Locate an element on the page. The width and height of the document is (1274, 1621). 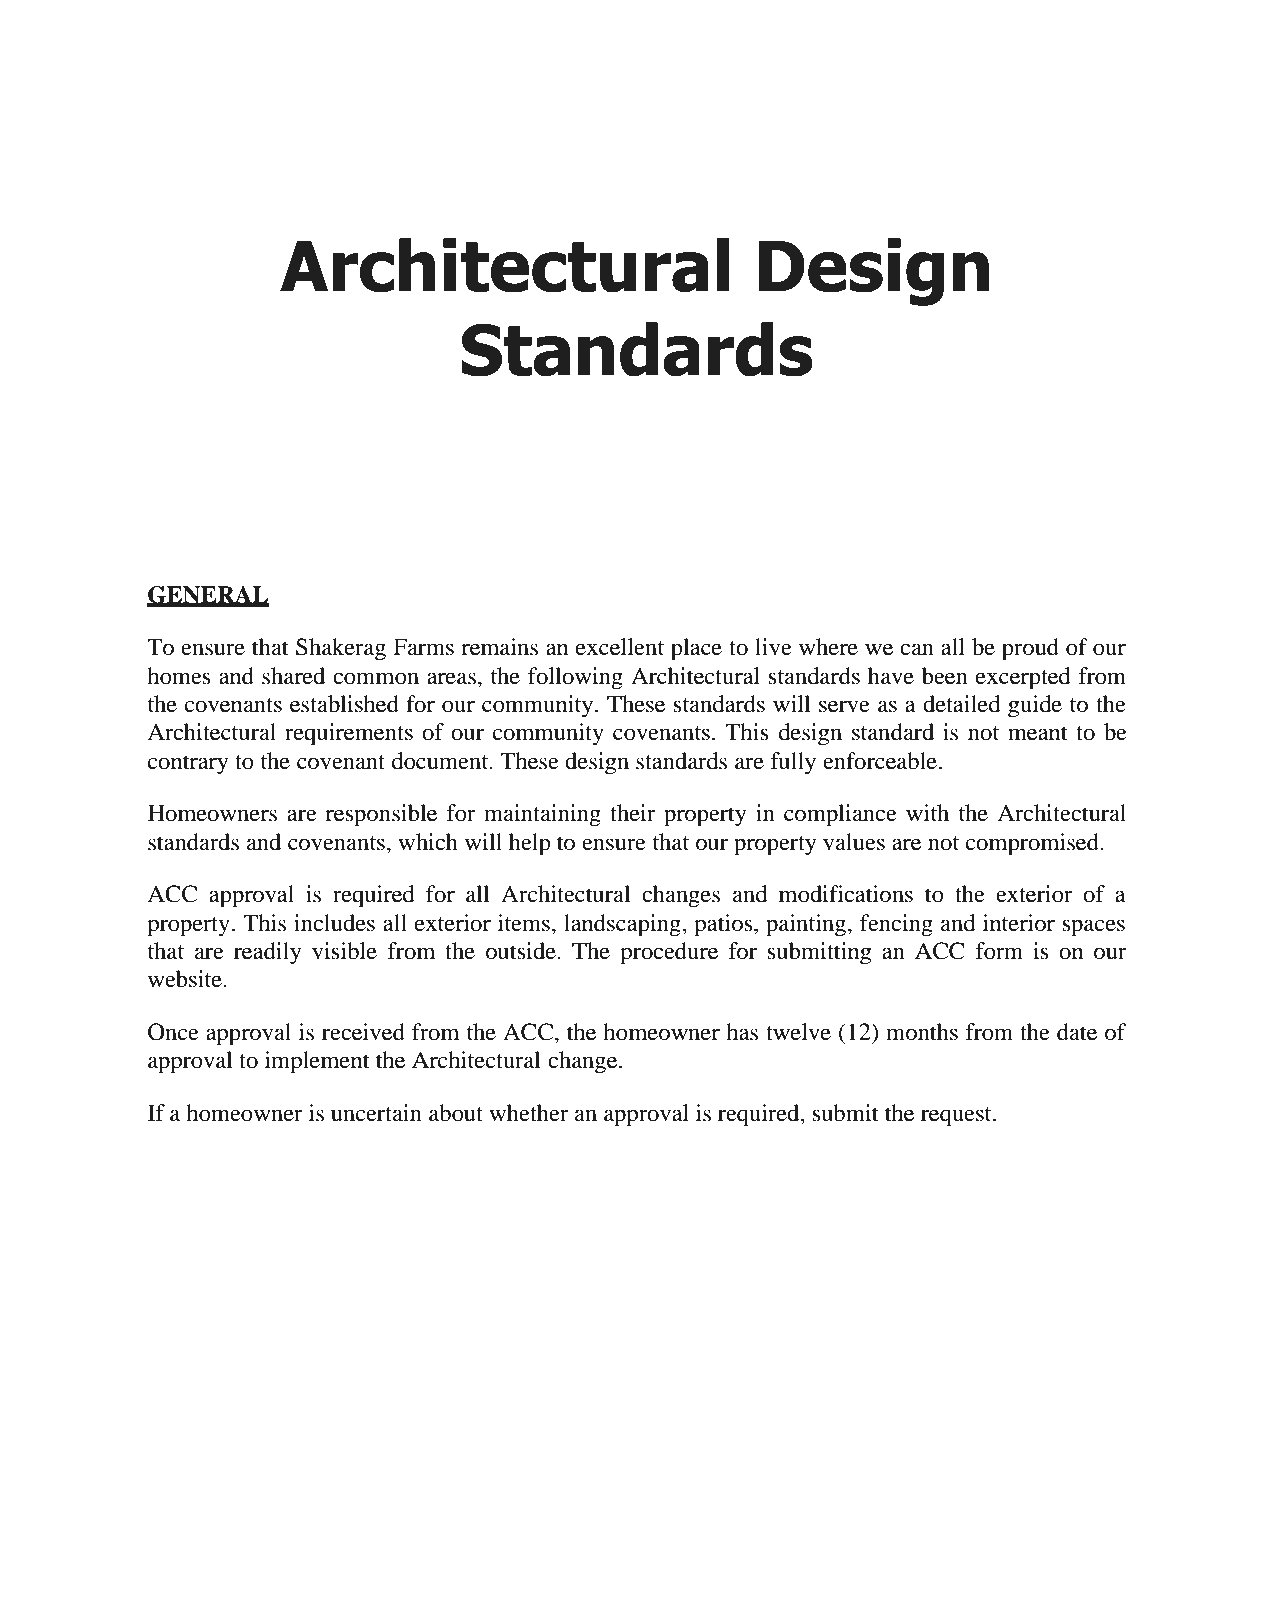
responsible is located at coordinates (381, 815).
